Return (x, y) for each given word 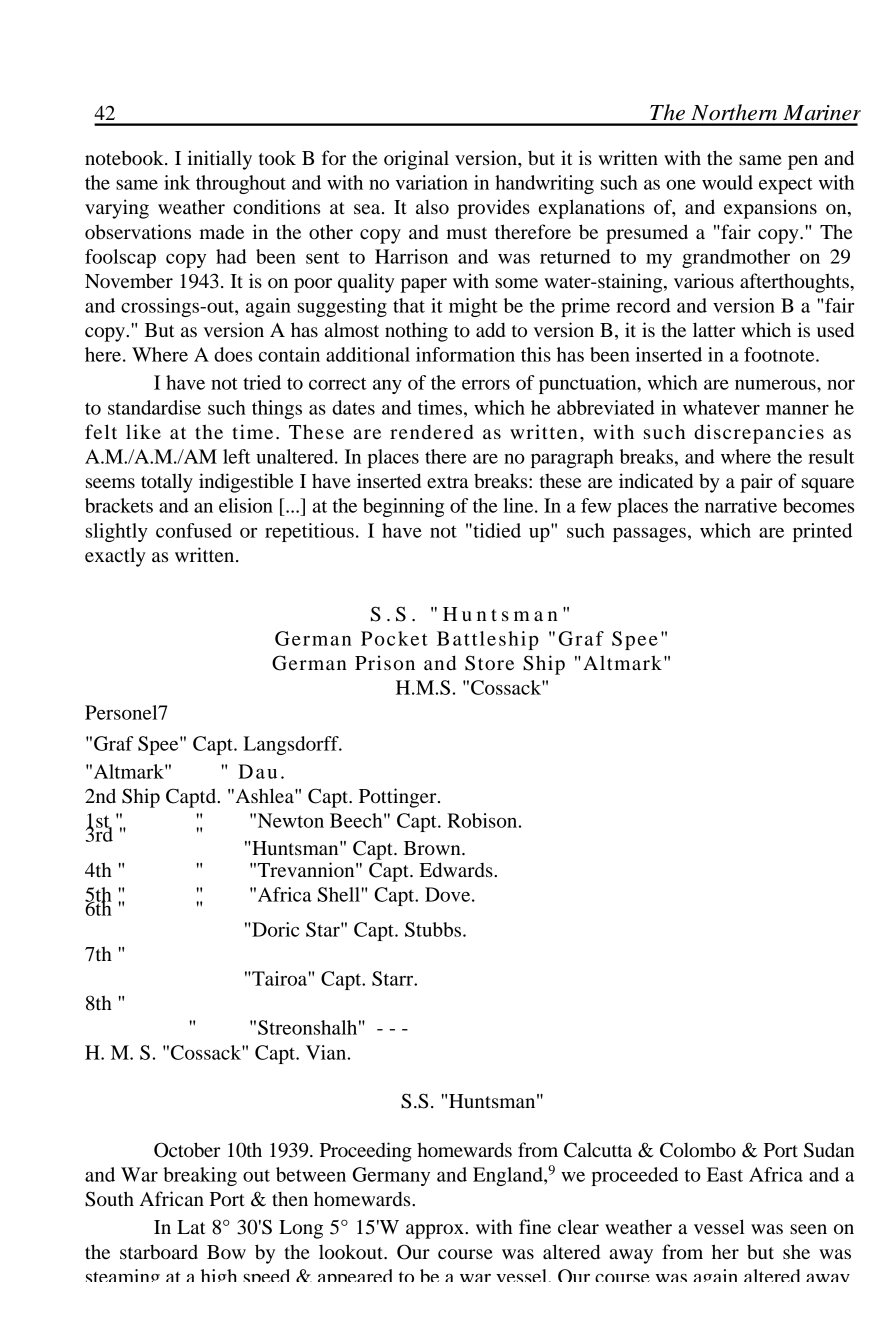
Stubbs (434, 929)
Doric (274, 929)
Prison (385, 663)
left (236, 456)
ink (177, 182)
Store (489, 663)
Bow (226, 1252)
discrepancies (759, 434)
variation (431, 182)
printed (822, 532)
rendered (431, 432)
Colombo (698, 1150)
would (727, 182)
